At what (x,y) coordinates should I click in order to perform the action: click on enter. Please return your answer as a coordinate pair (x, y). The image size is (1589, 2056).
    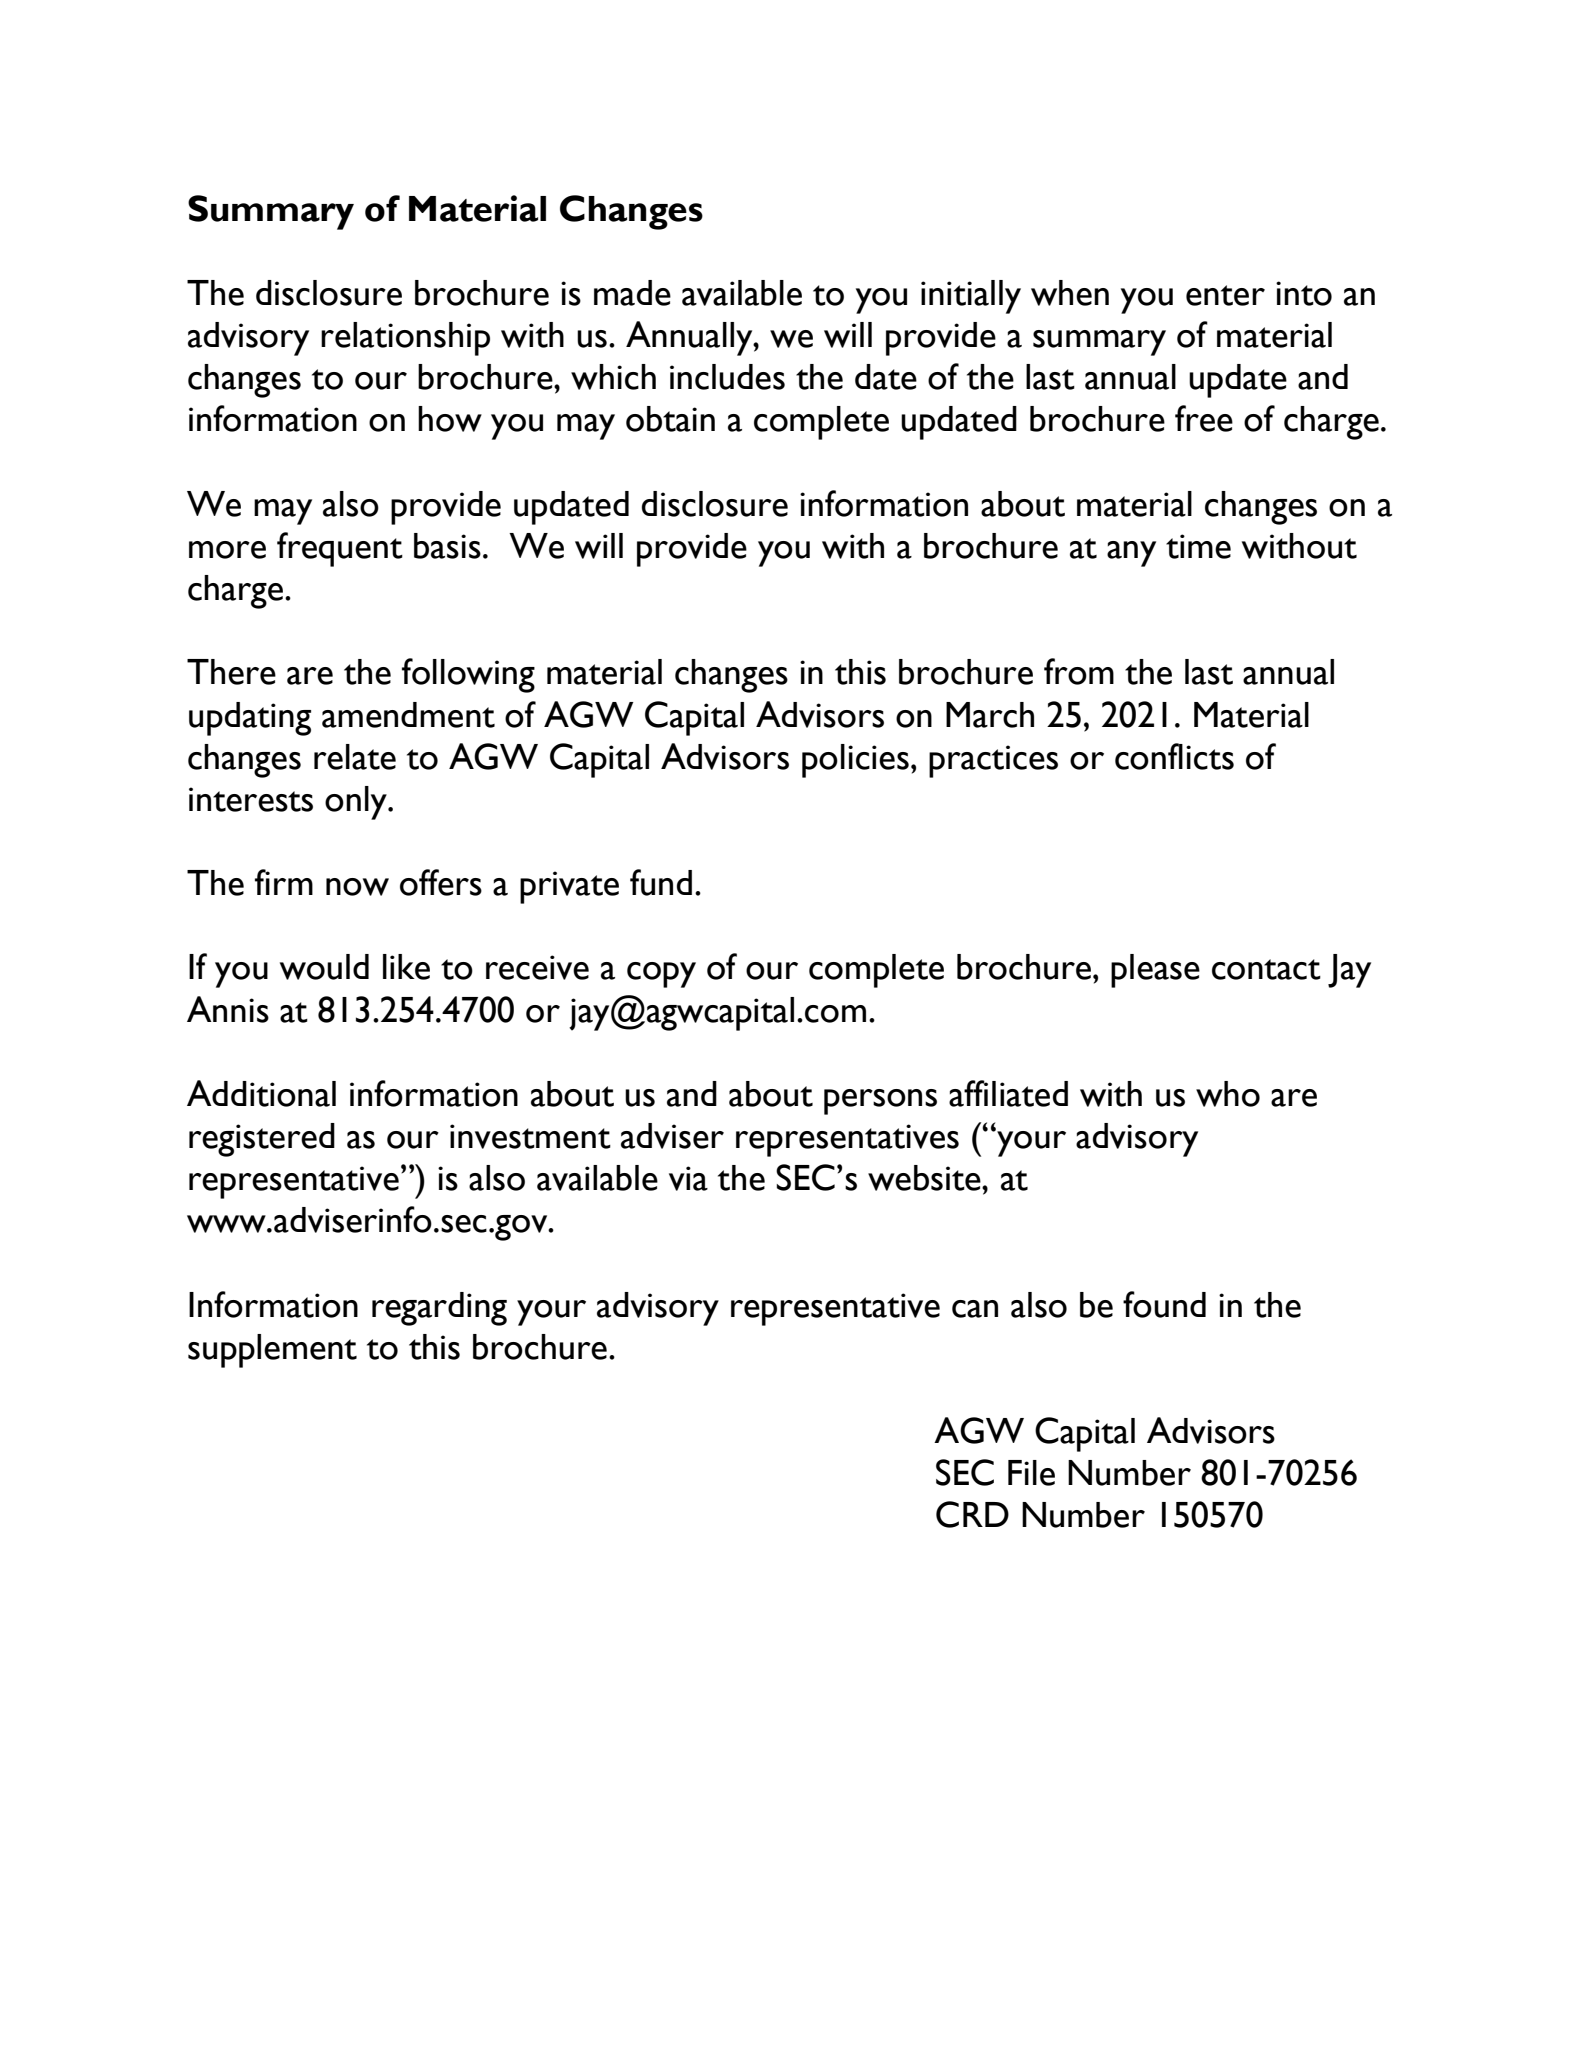
    Looking at the image, I should click on (1225, 295).
